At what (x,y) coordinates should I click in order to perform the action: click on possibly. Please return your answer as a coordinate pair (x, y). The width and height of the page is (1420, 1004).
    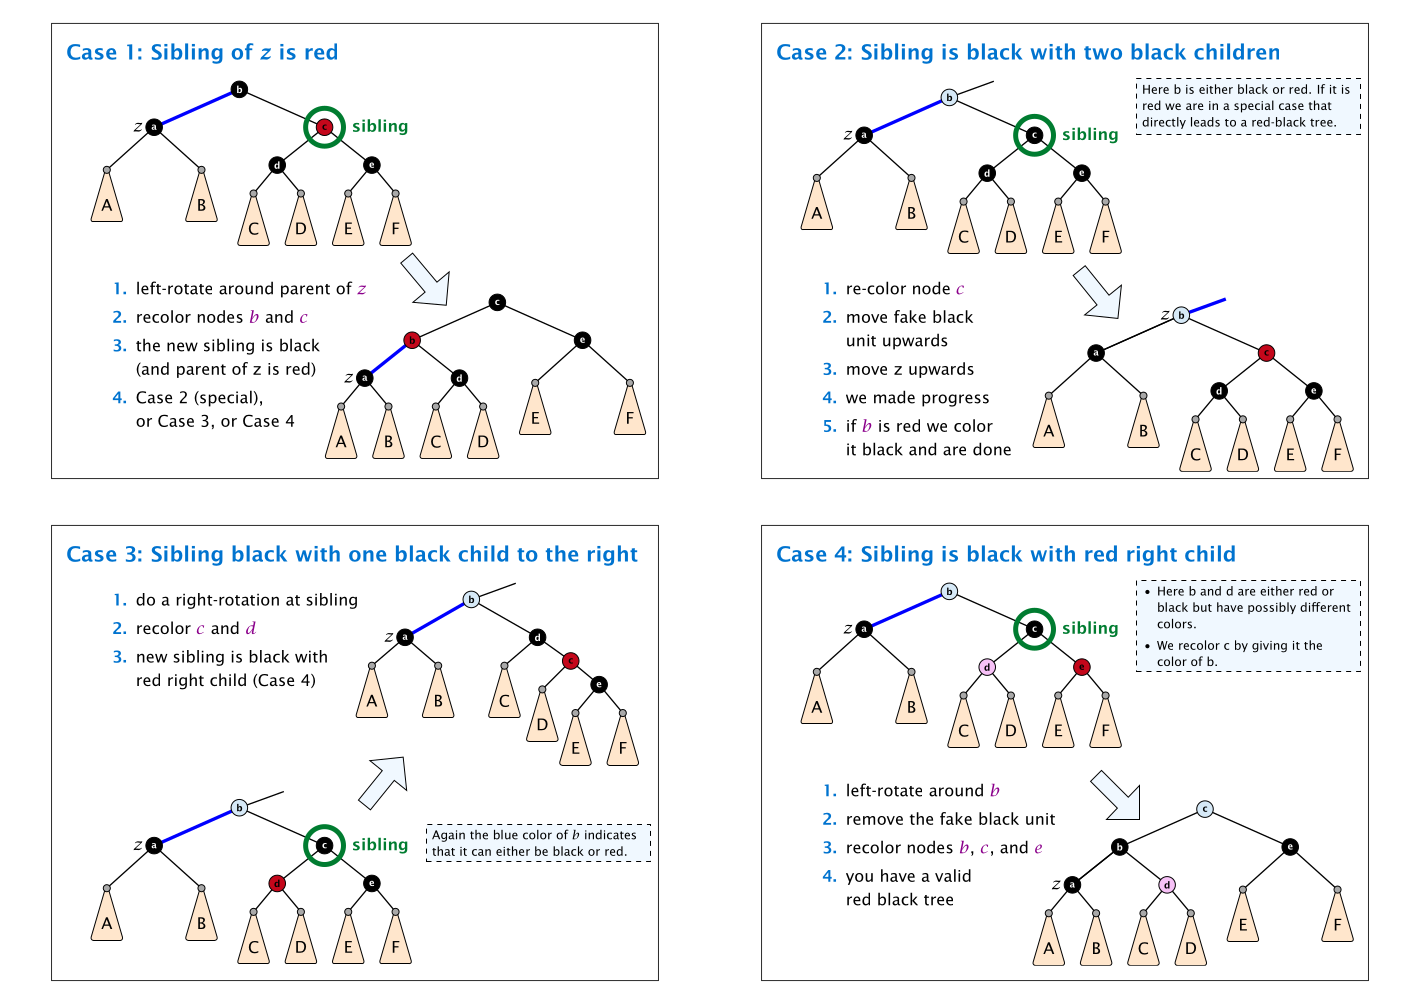
    Looking at the image, I should click on (1272, 608).
